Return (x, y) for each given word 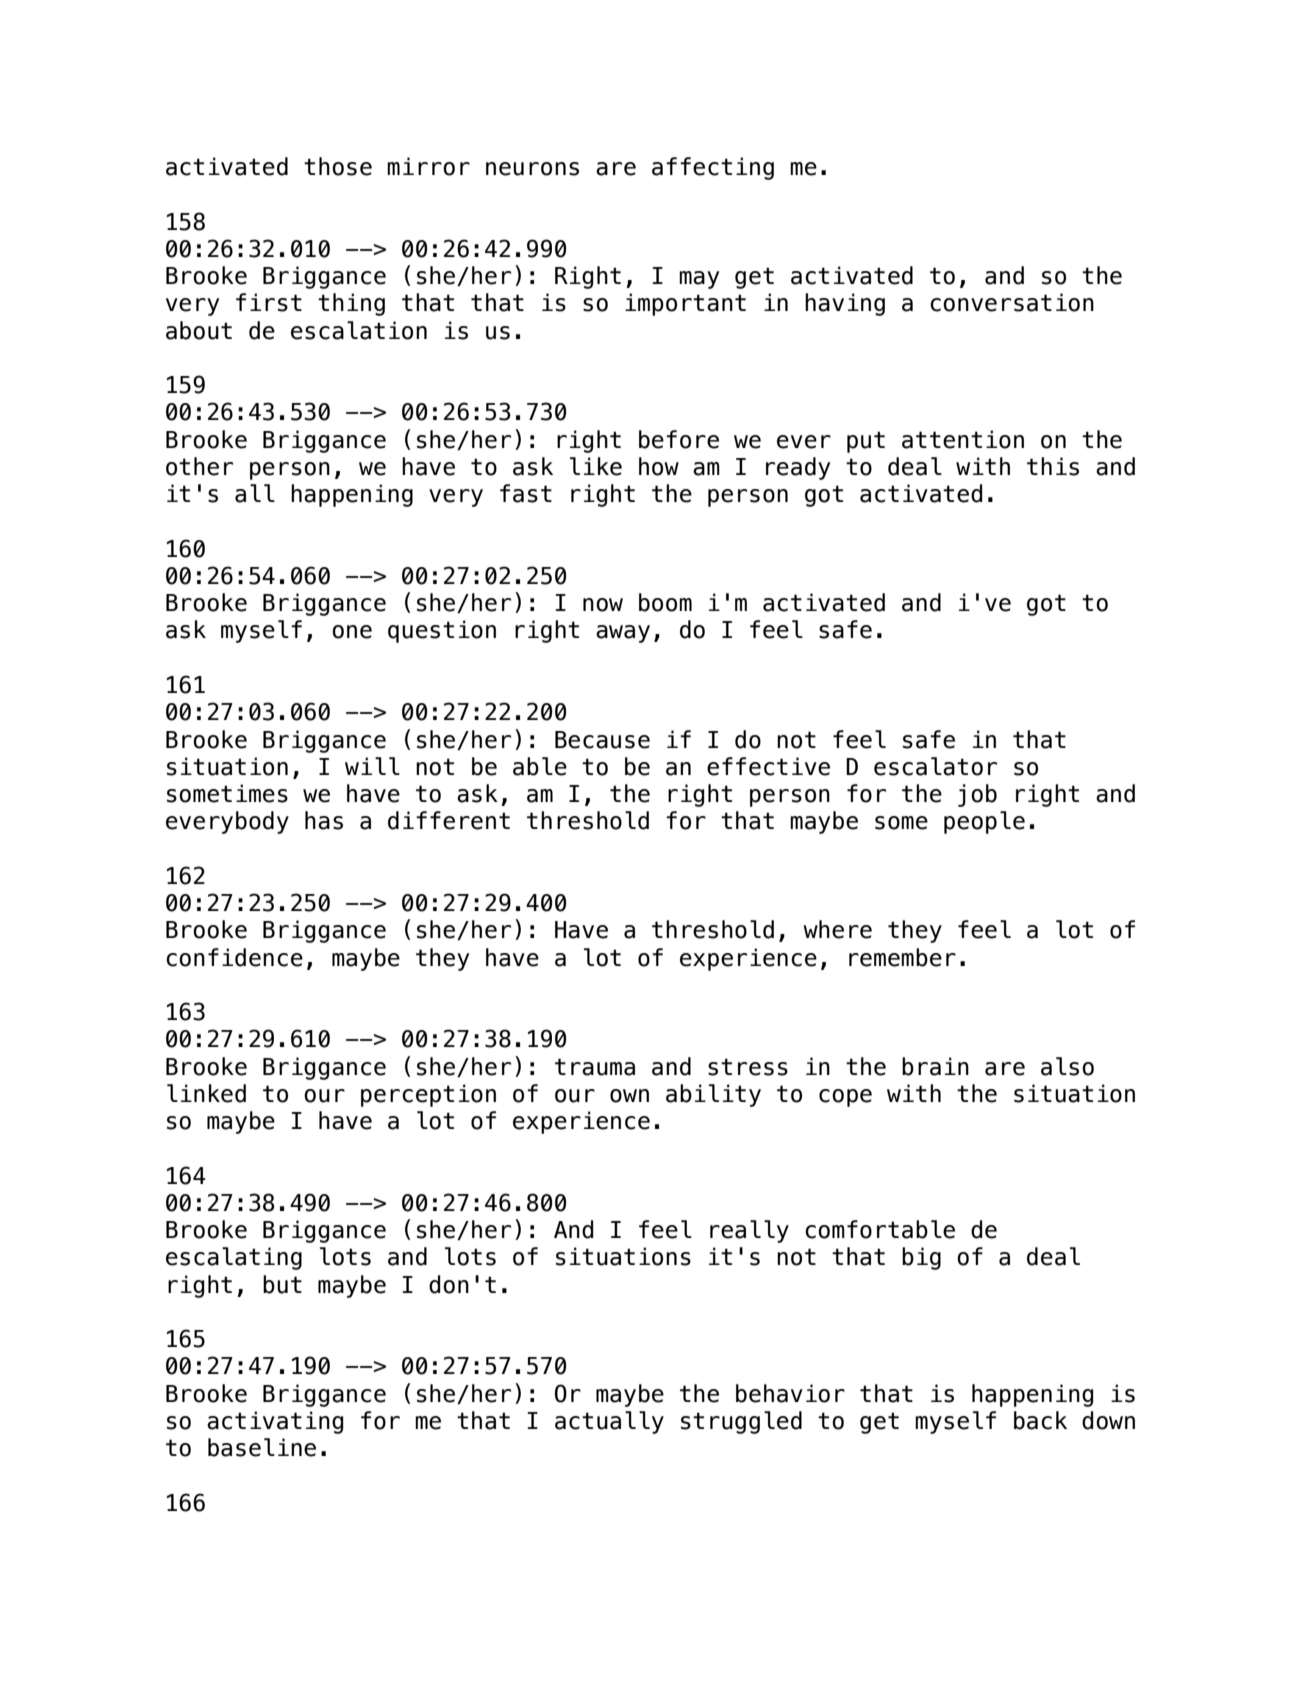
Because (602, 740)
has (324, 820)
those (338, 166)
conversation (1012, 302)
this (1053, 466)
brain (935, 1066)
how (659, 466)
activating (275, 1422)
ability (713, 1095)
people (984, 822)
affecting (713, 168)
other (199, 466)
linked (206, 1093)
